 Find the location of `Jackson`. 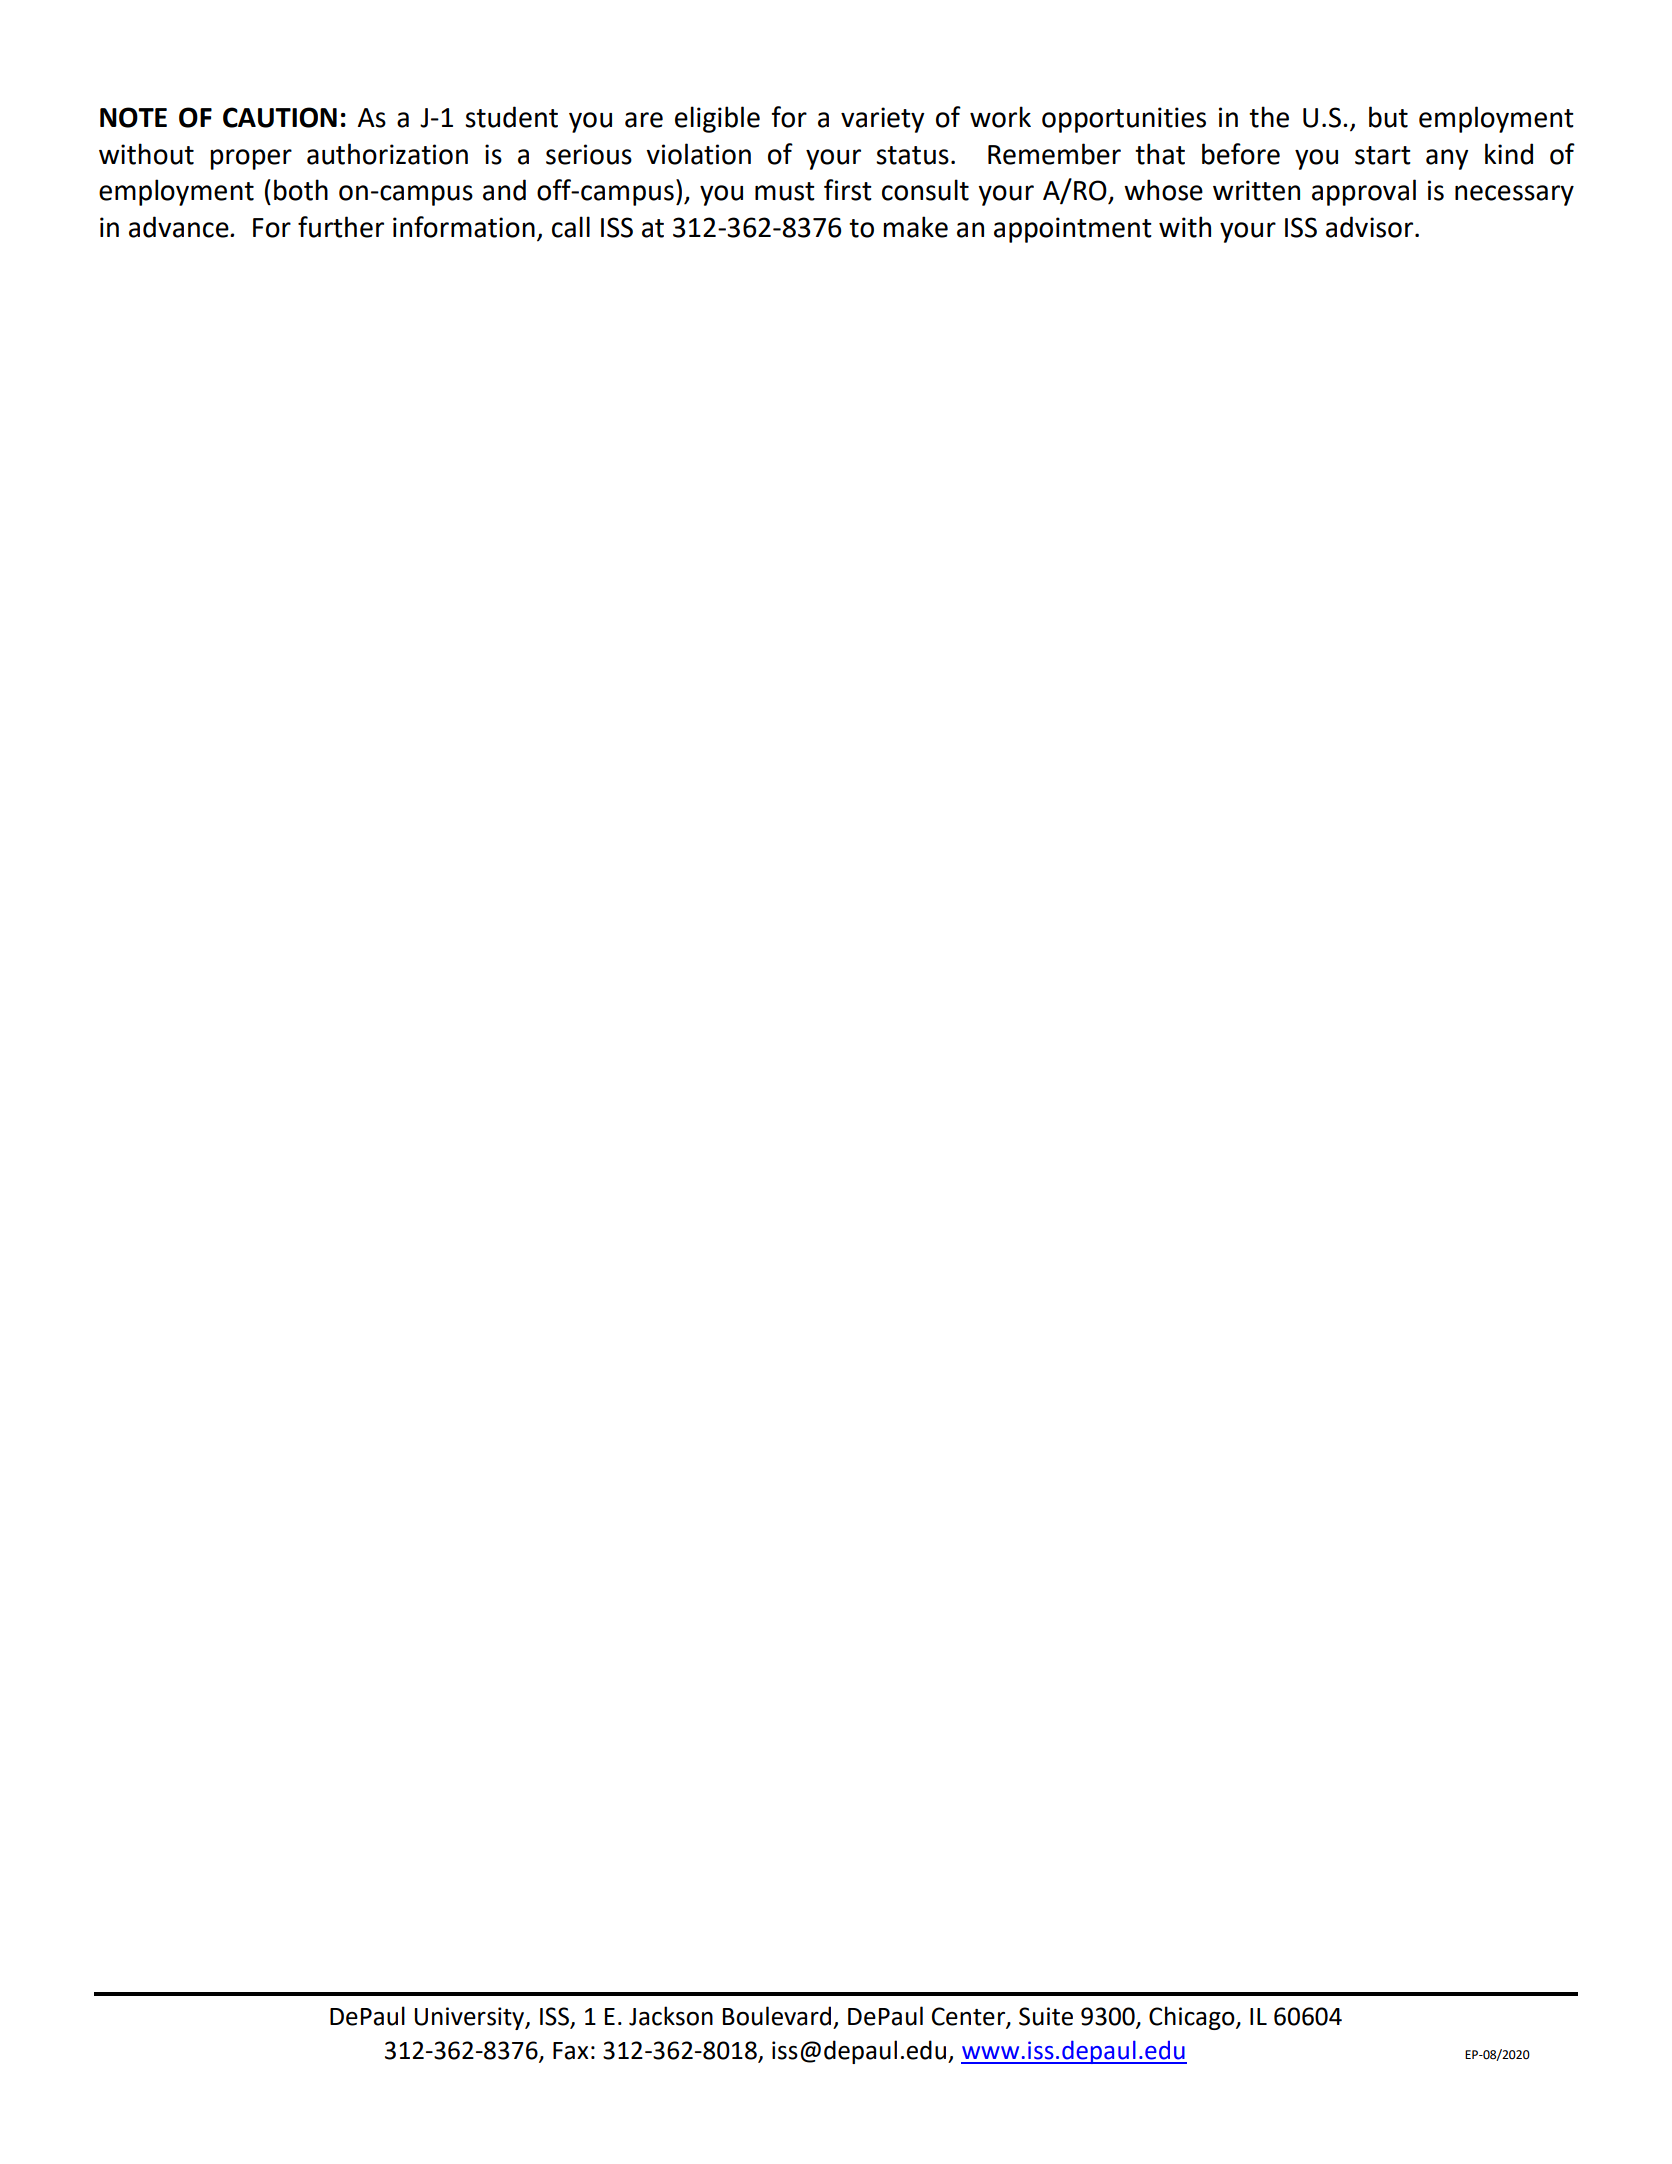

Jackson is located at coordinates (671, 2016).
